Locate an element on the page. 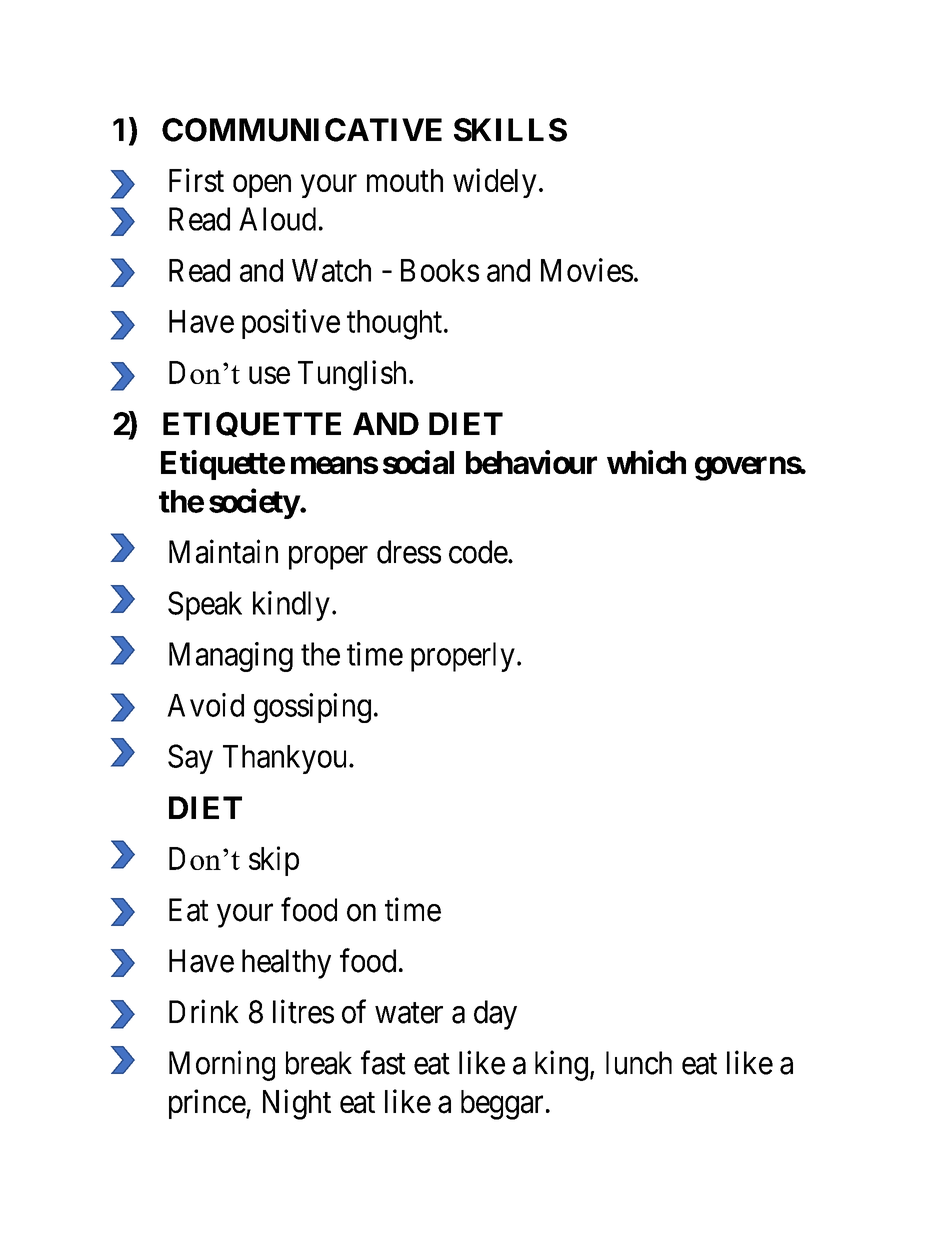 This page has height=1233, width=952. widely is located at coordinates (495, 183).
